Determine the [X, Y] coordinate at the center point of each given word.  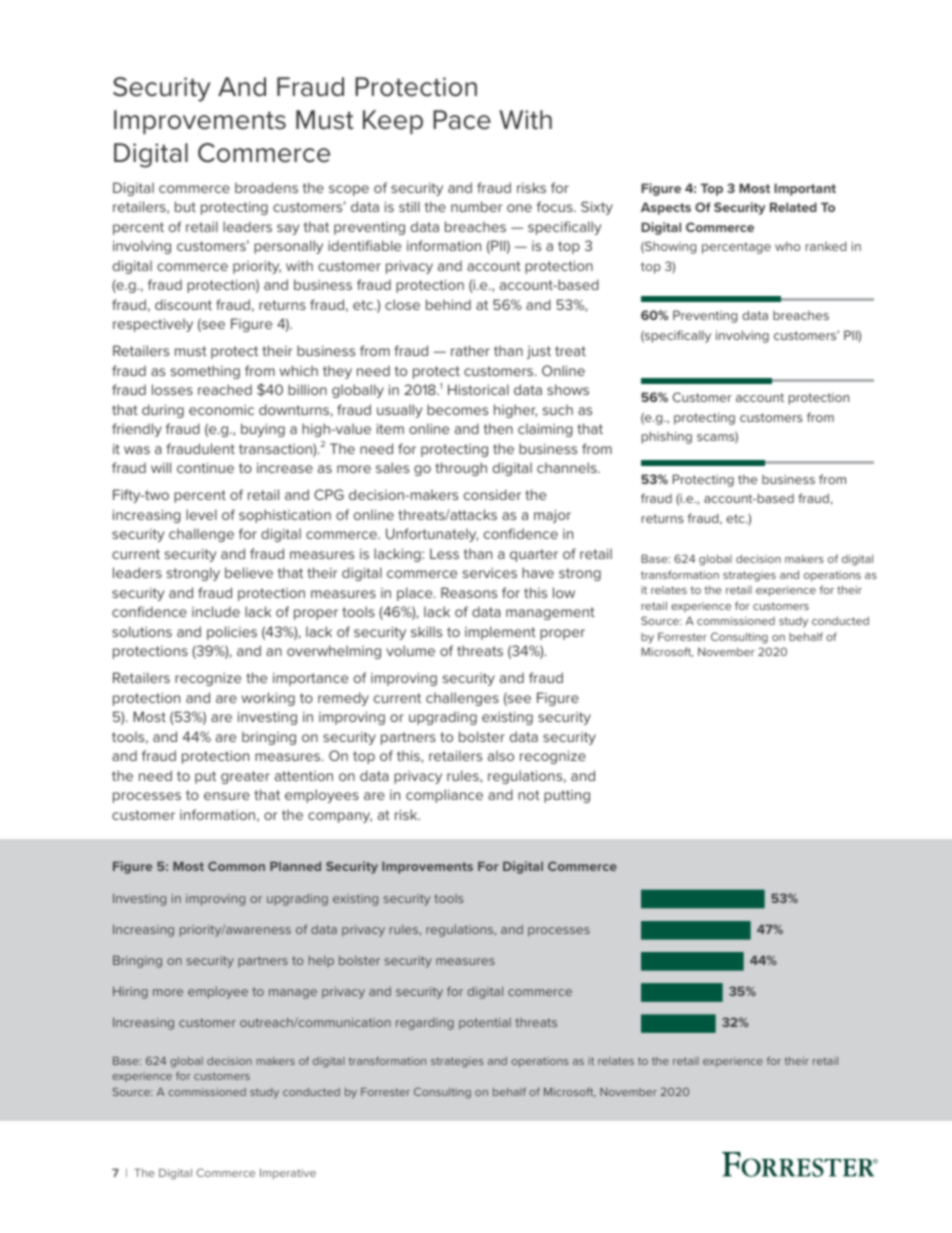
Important [805, 189]
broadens [266, 187]
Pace [462, 120]
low [564, 592]
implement [500, 633]
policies [232, 633]
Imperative [288, 1173]
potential [485, 1024]
